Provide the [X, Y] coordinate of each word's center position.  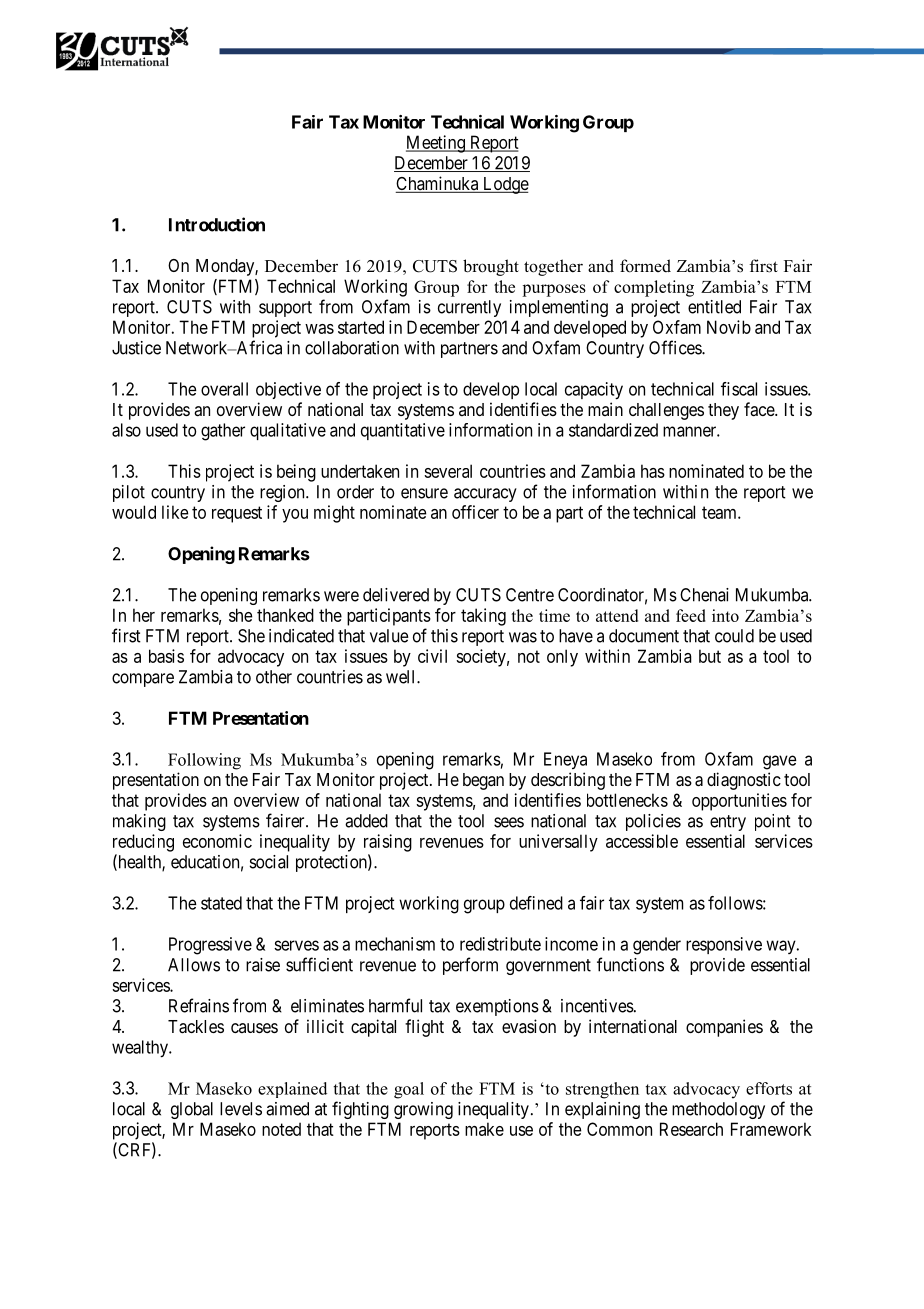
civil [432, 656]
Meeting [436, 144]
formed [645, 266]
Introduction [217, 224]
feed [691, 615]
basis [166, 656]
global [192, 1110]
